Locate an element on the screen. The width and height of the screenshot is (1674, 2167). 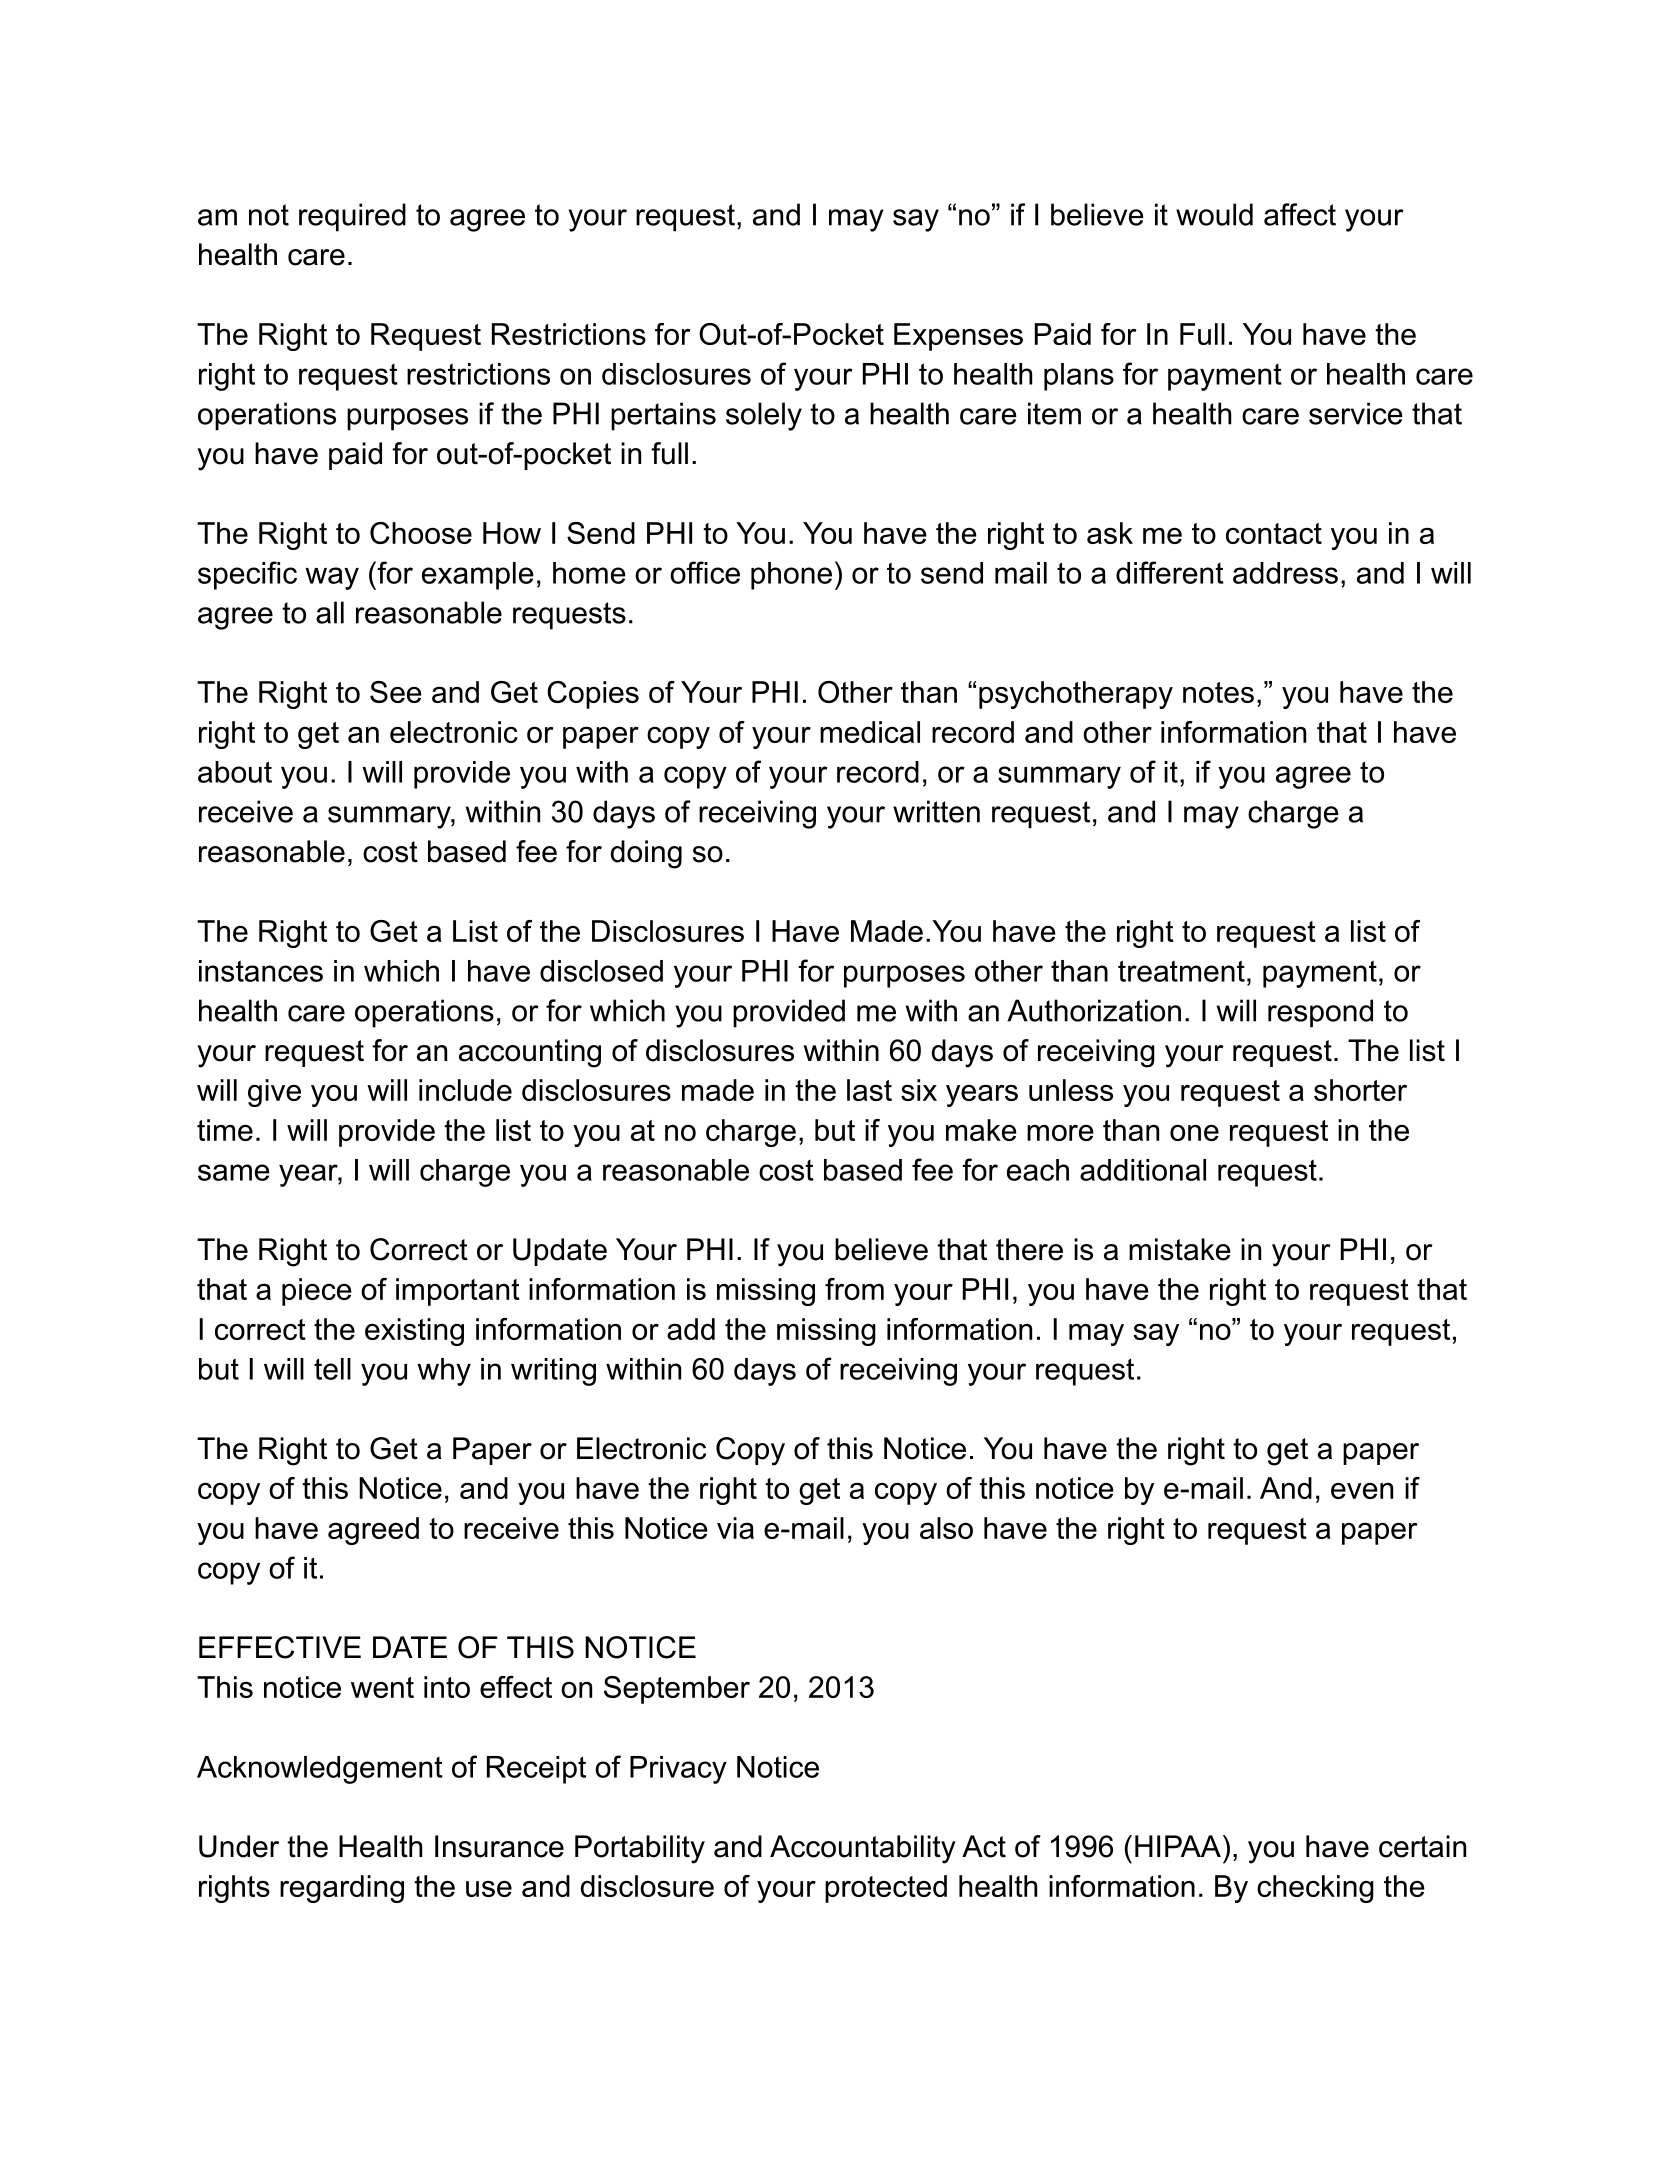
last is located at coordinates (869, 1090).
